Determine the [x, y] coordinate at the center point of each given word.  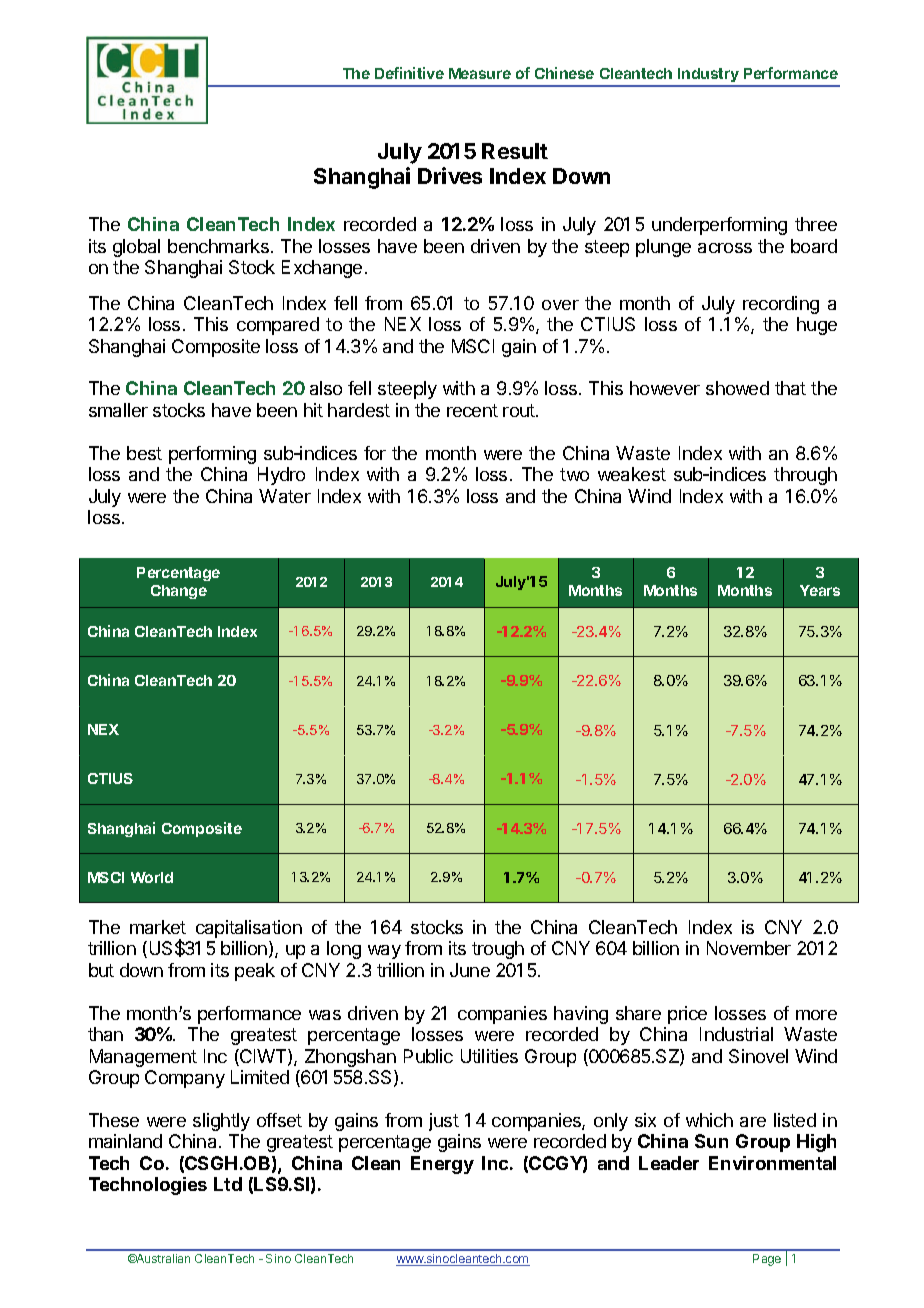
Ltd [228, 1184]
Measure [480, 73]
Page [767, 1260]
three [816, 224]
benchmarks [218, 246]
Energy [442, 1165]
